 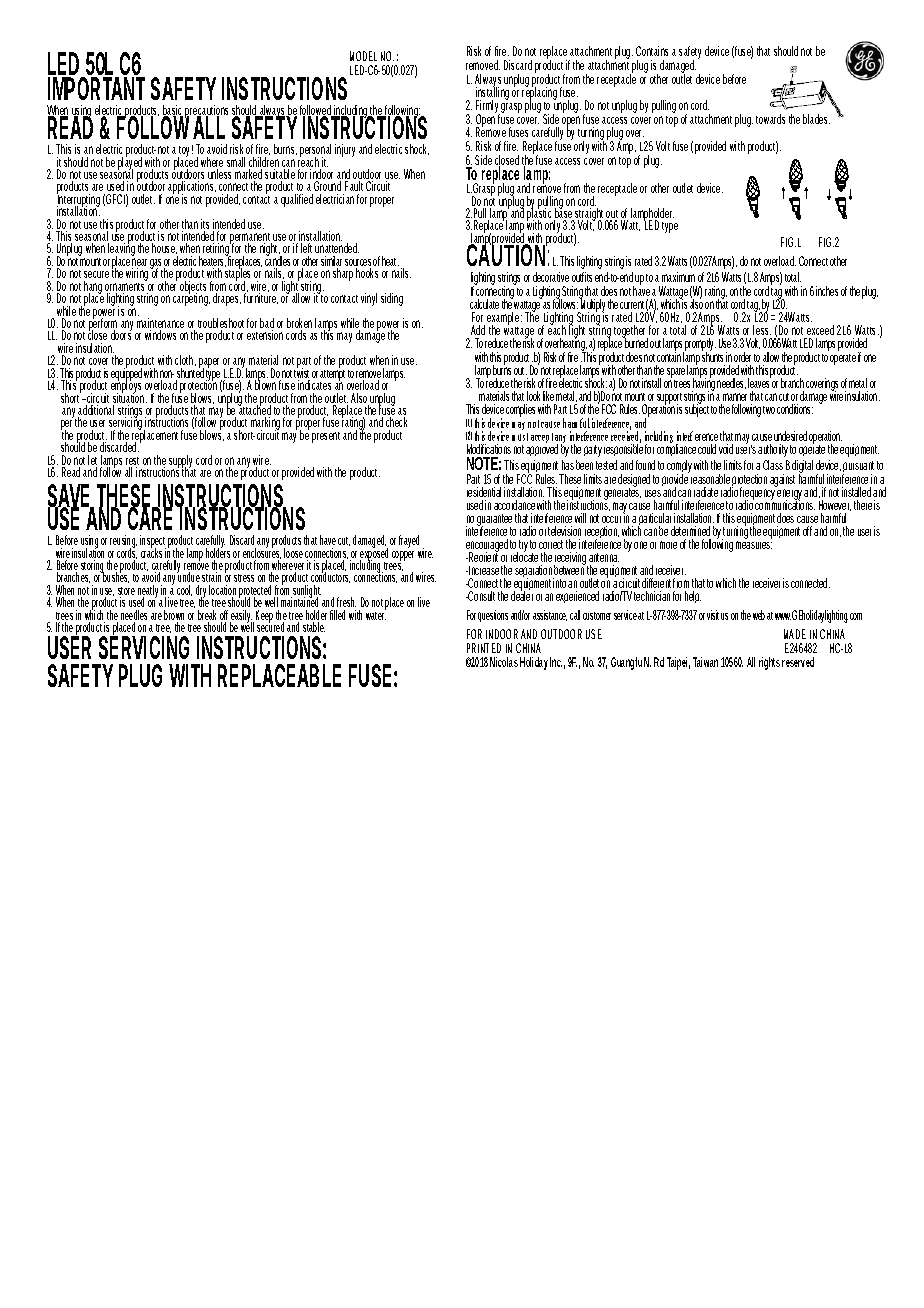 What do you see at coordinates (520, 410) in the page?
I see `complies` at bounding box center [520, 410].
